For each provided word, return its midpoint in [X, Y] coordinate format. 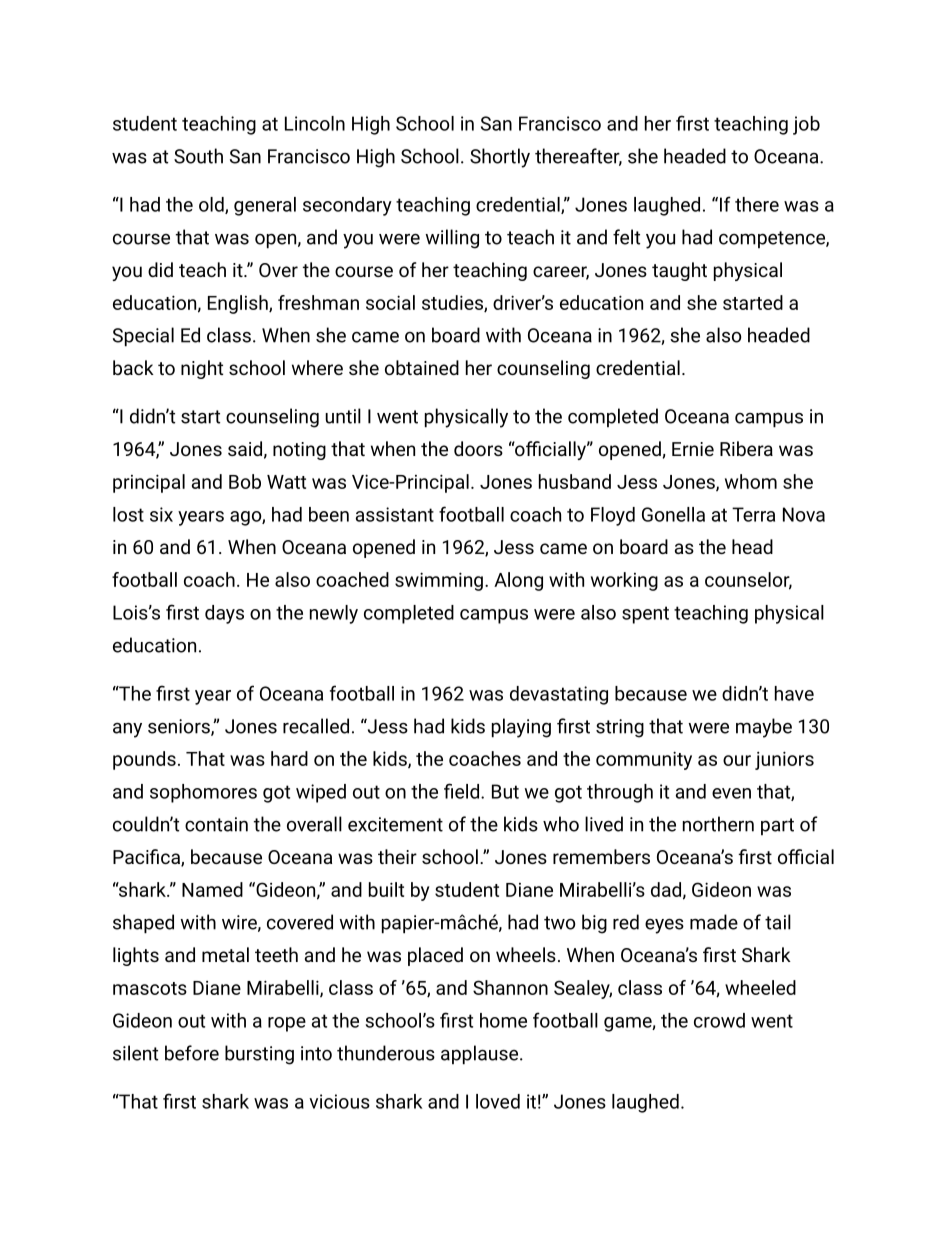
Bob [245, 481]
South [198, 156]
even [731, 793]
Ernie [693, 449]
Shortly [500, 158]
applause [481, 1055]
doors [478, 448]
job [806, 125]
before [192, 1053]
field [461, 791]
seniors [180, 727]
